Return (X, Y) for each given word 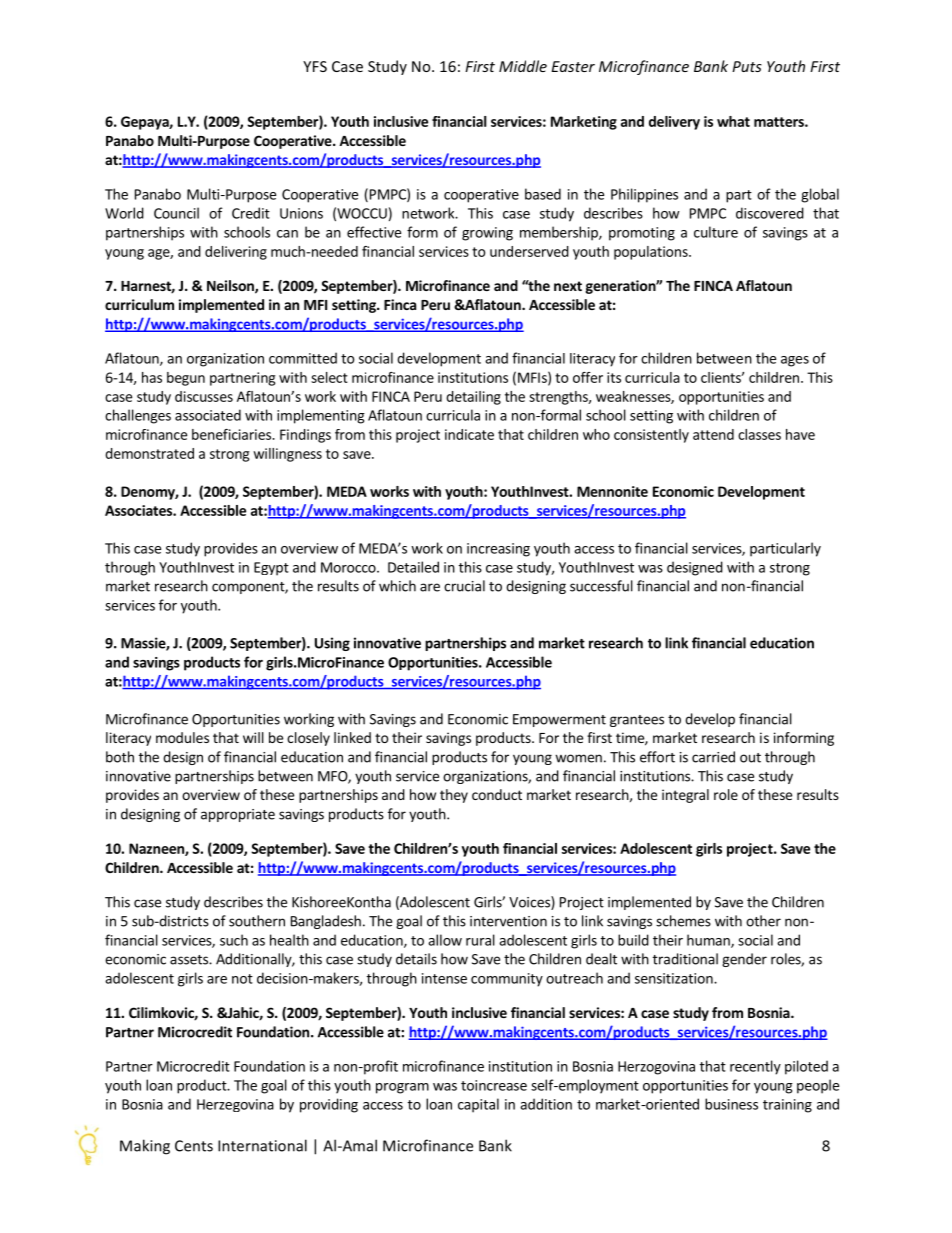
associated (208, 415)
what (733, 121)
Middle (523, 66)
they (454, 796)
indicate (469, 434)
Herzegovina (235, 1105)
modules (182, 737)
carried (713, 757)
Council (176, 213)
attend (713, 434)
